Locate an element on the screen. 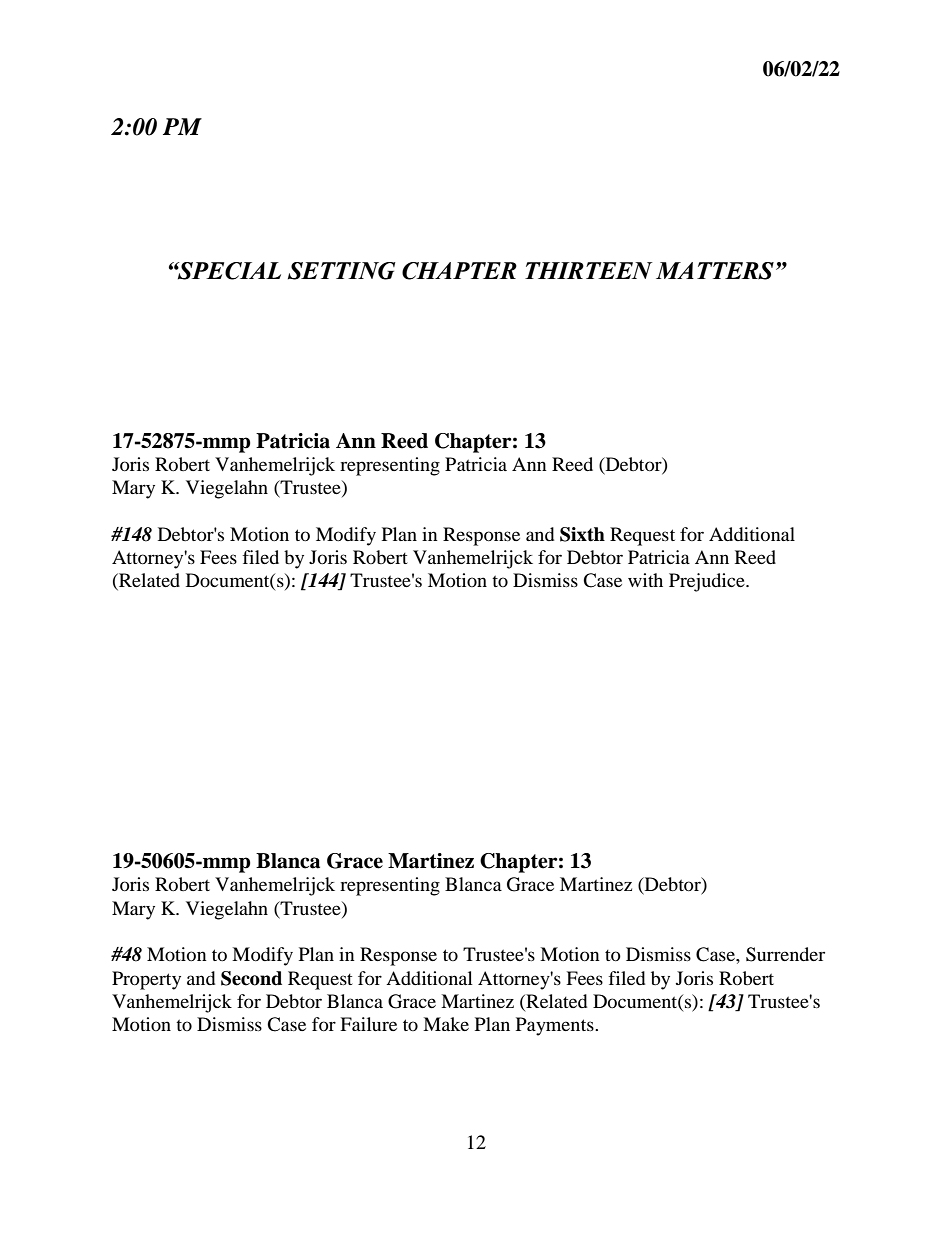  Second is located at coordinates (251, 978).
